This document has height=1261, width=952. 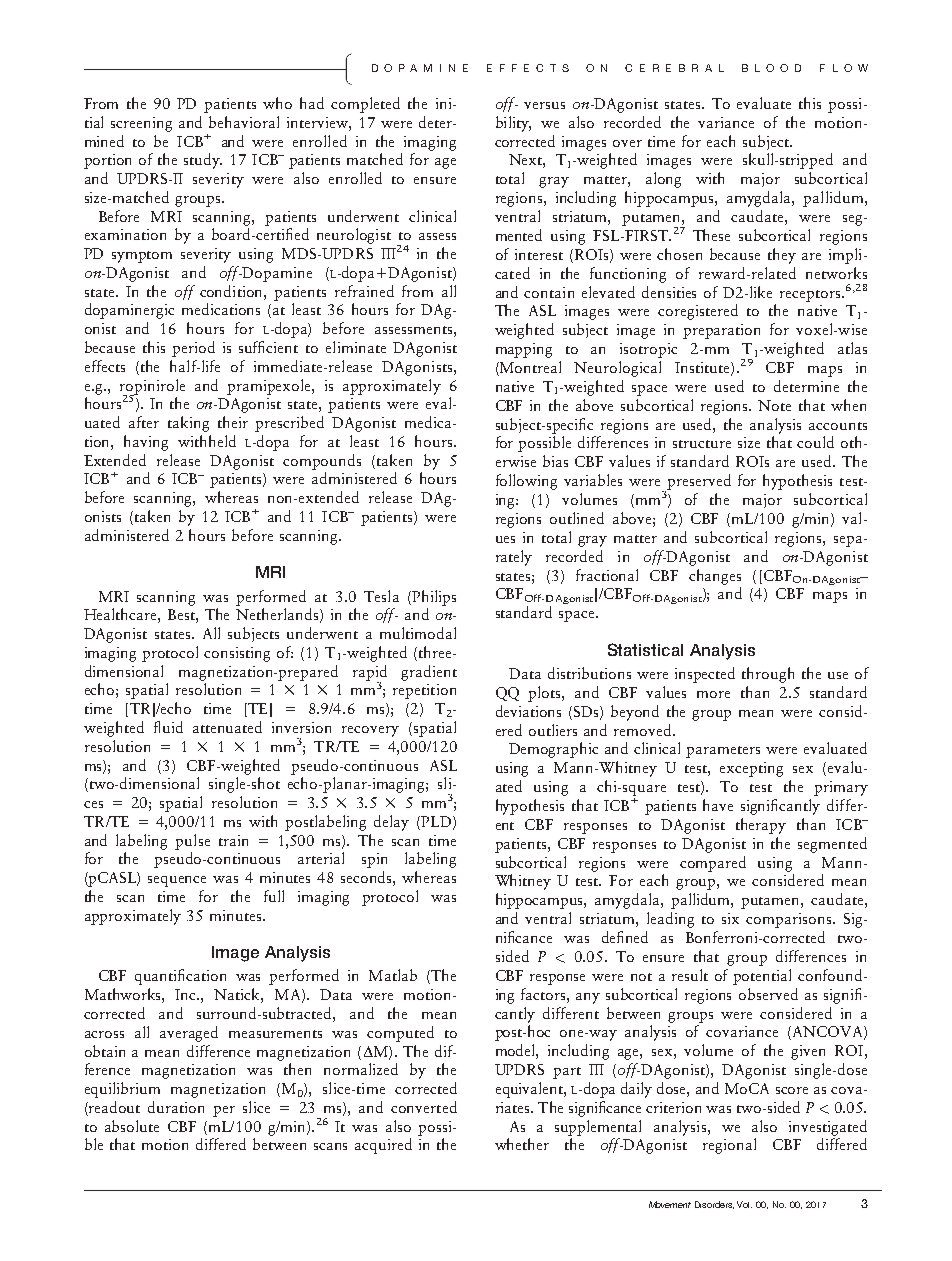 I want to click on completed, so click(x=365, y=105).
